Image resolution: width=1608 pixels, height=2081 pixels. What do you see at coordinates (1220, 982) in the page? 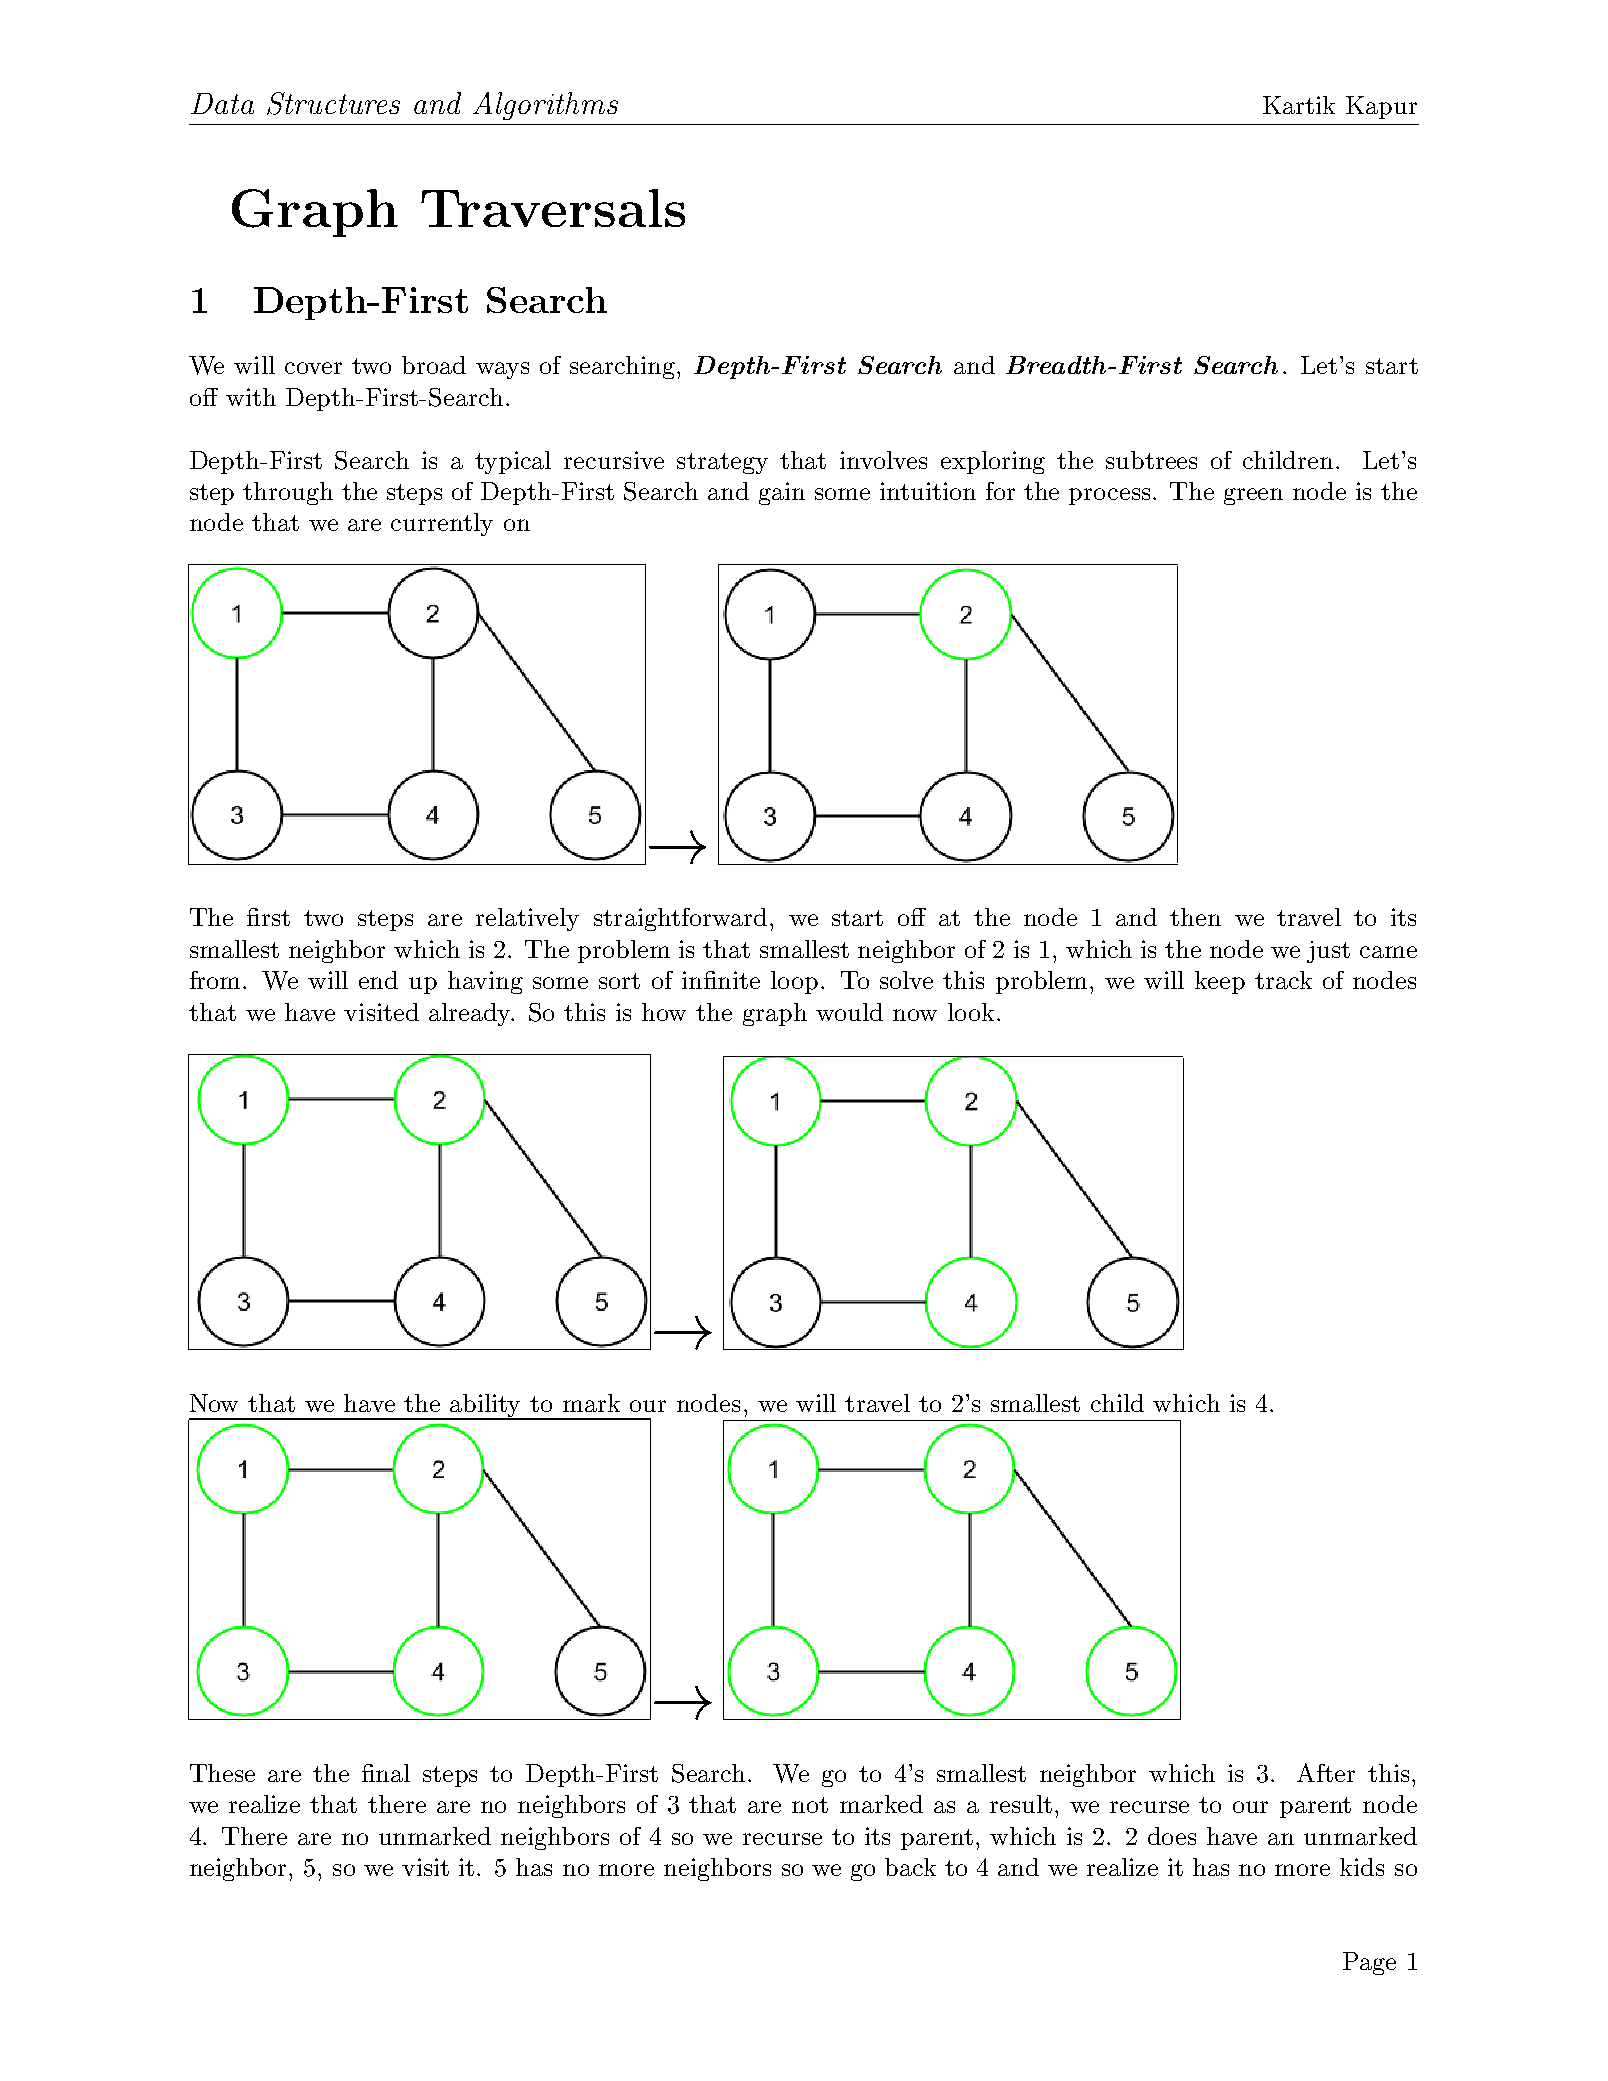
I see `keep` at bounding box center [1220, 982].
